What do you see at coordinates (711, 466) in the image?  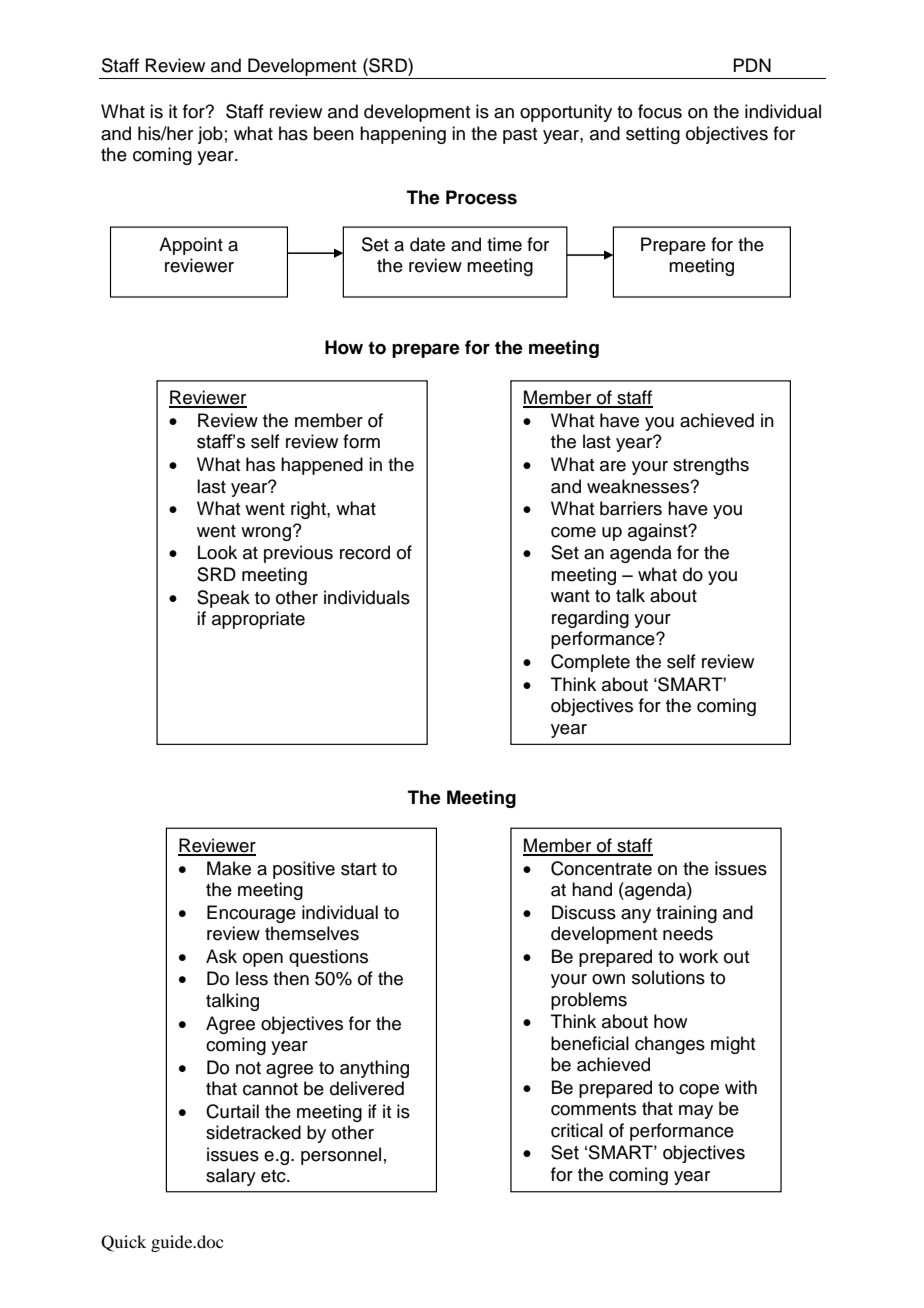 I see `strengths` at bounding box center [711, 466].
